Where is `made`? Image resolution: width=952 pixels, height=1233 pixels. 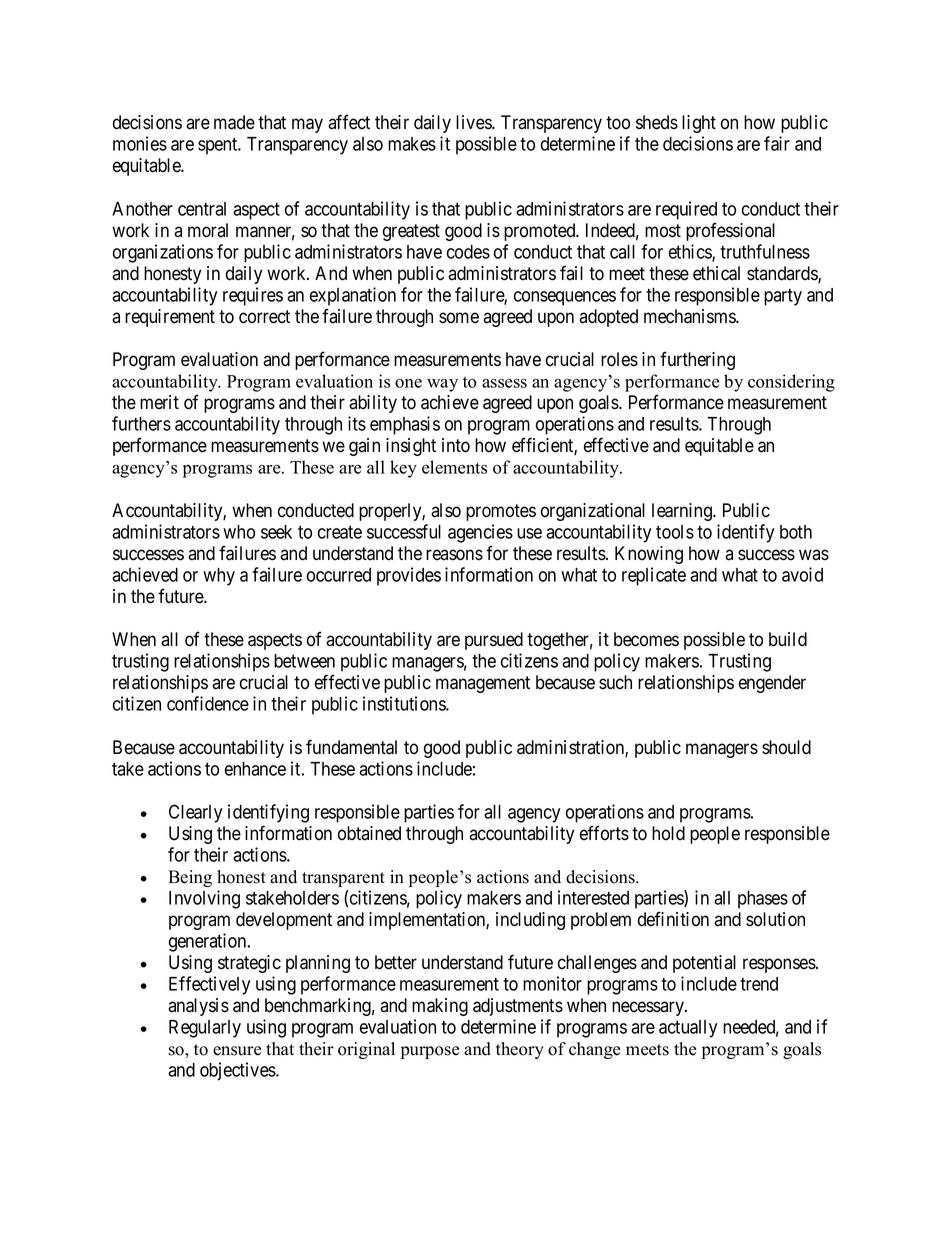
made is located at coordinates (234, 122).
